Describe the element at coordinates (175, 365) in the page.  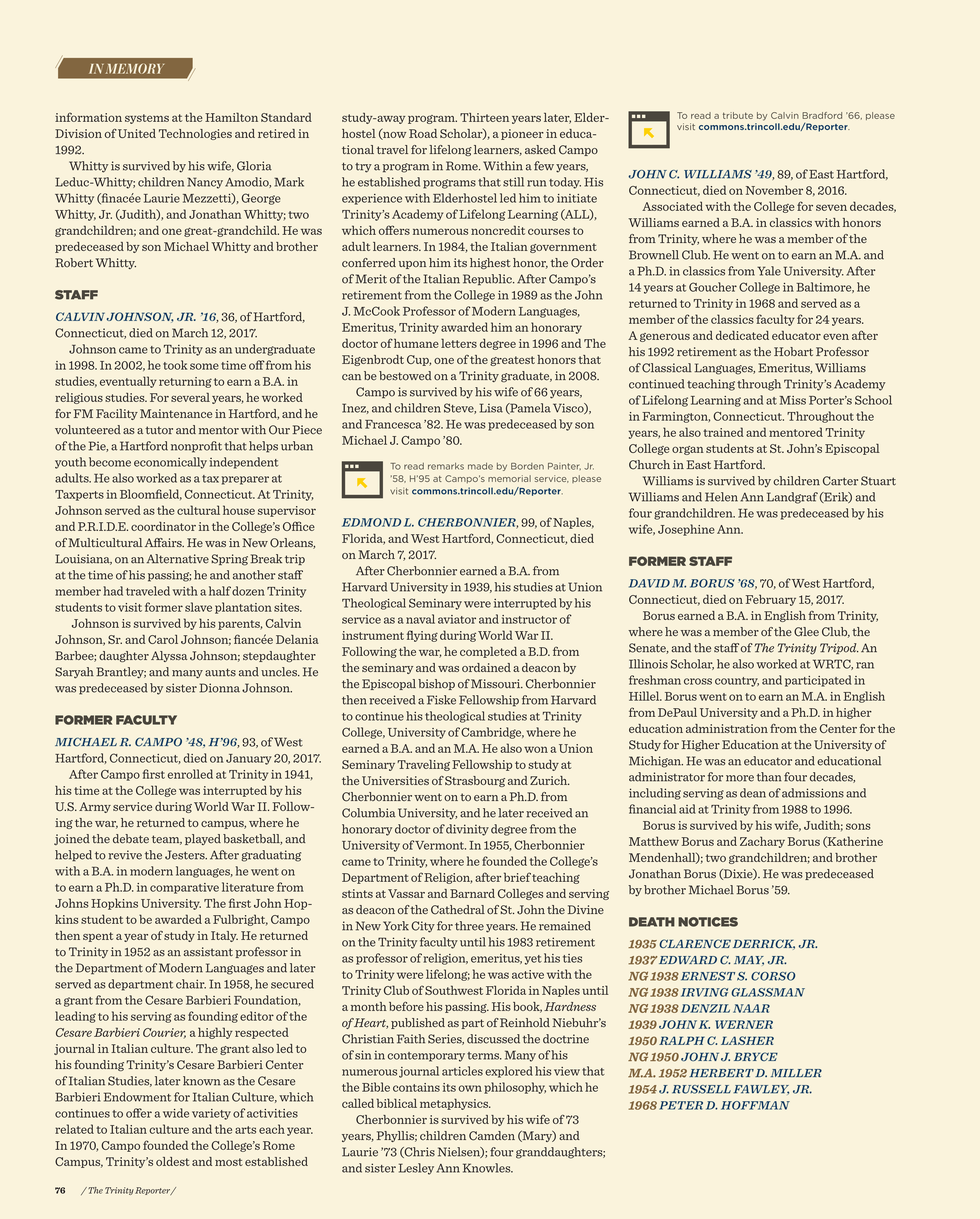
I see `took` at that location.
